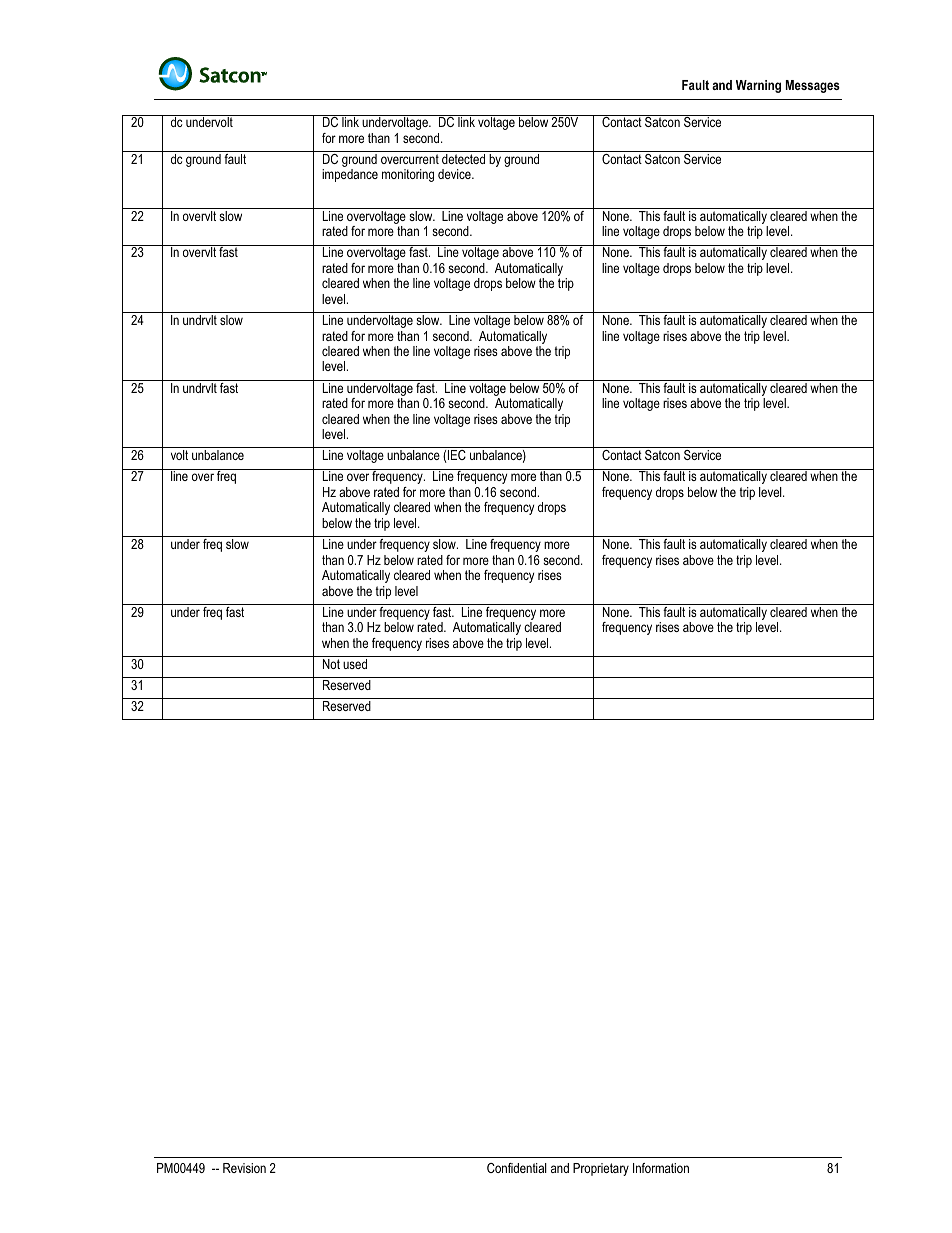 This document has height=1233, width=952. I want to click on Warning, so click(758, 86).
